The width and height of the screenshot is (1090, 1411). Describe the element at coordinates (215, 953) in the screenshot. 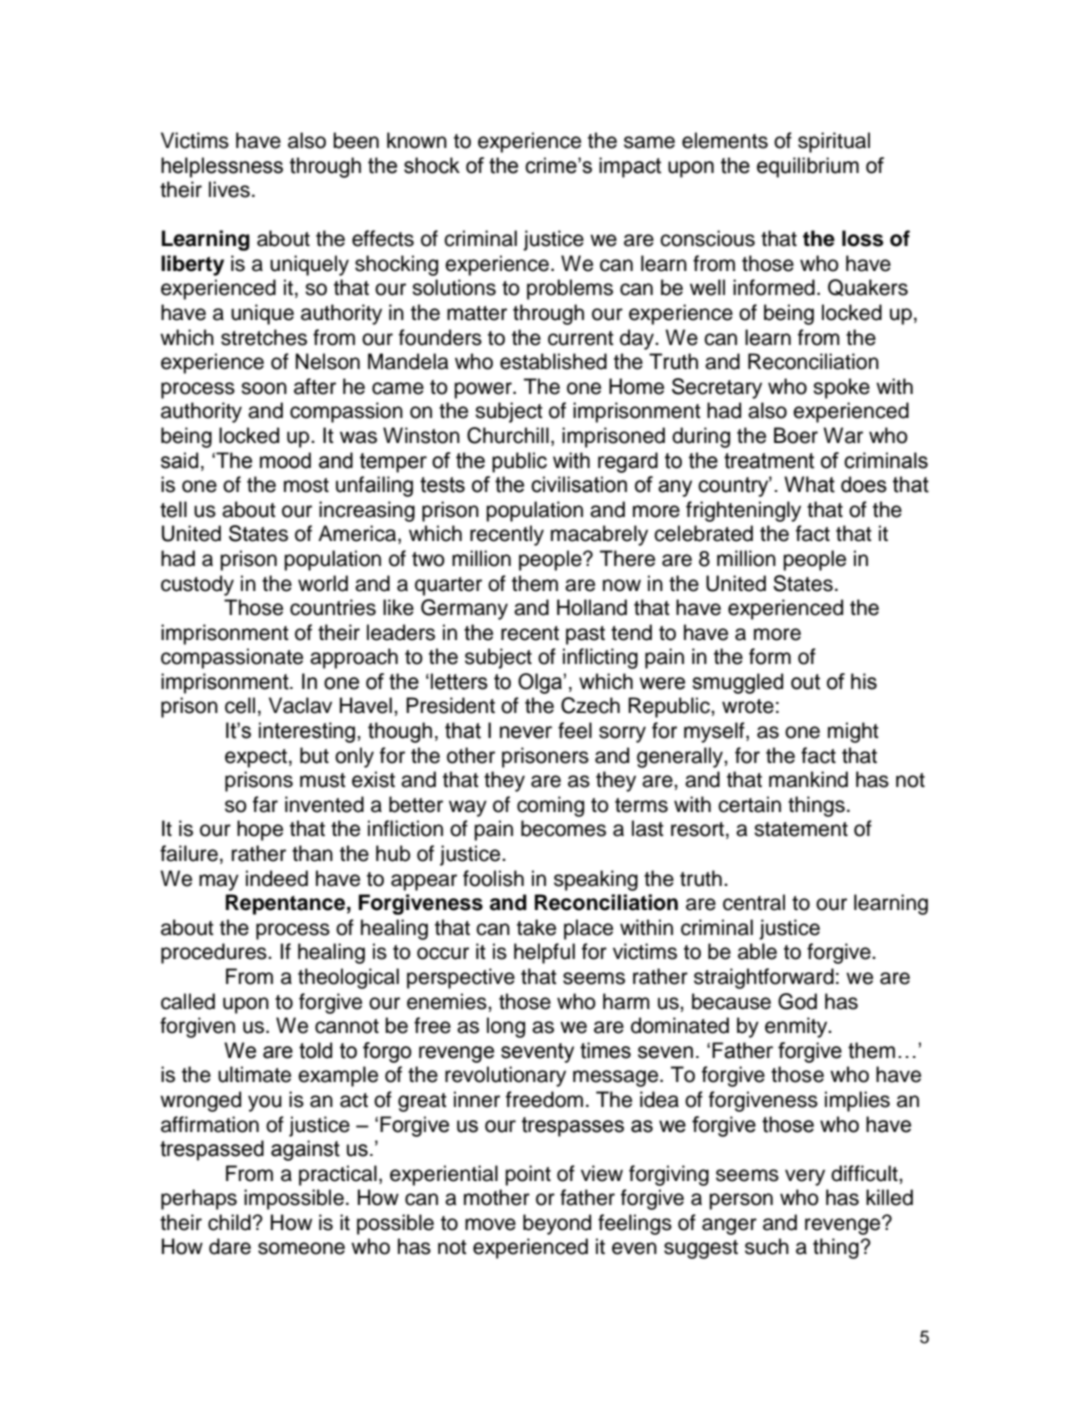

I see `procedures` at that location.
